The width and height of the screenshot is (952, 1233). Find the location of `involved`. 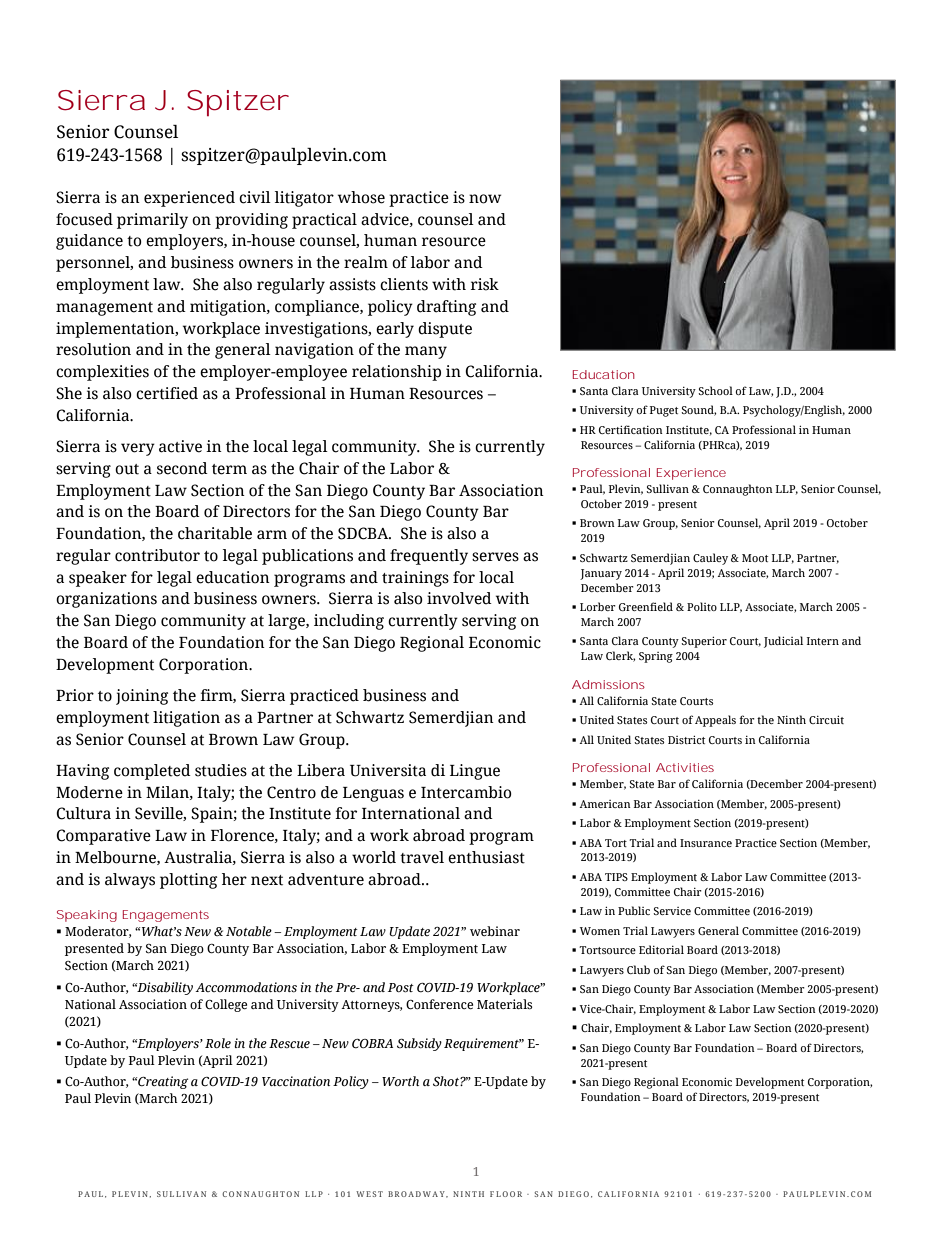

involved is located at coordinates (459, 598).
